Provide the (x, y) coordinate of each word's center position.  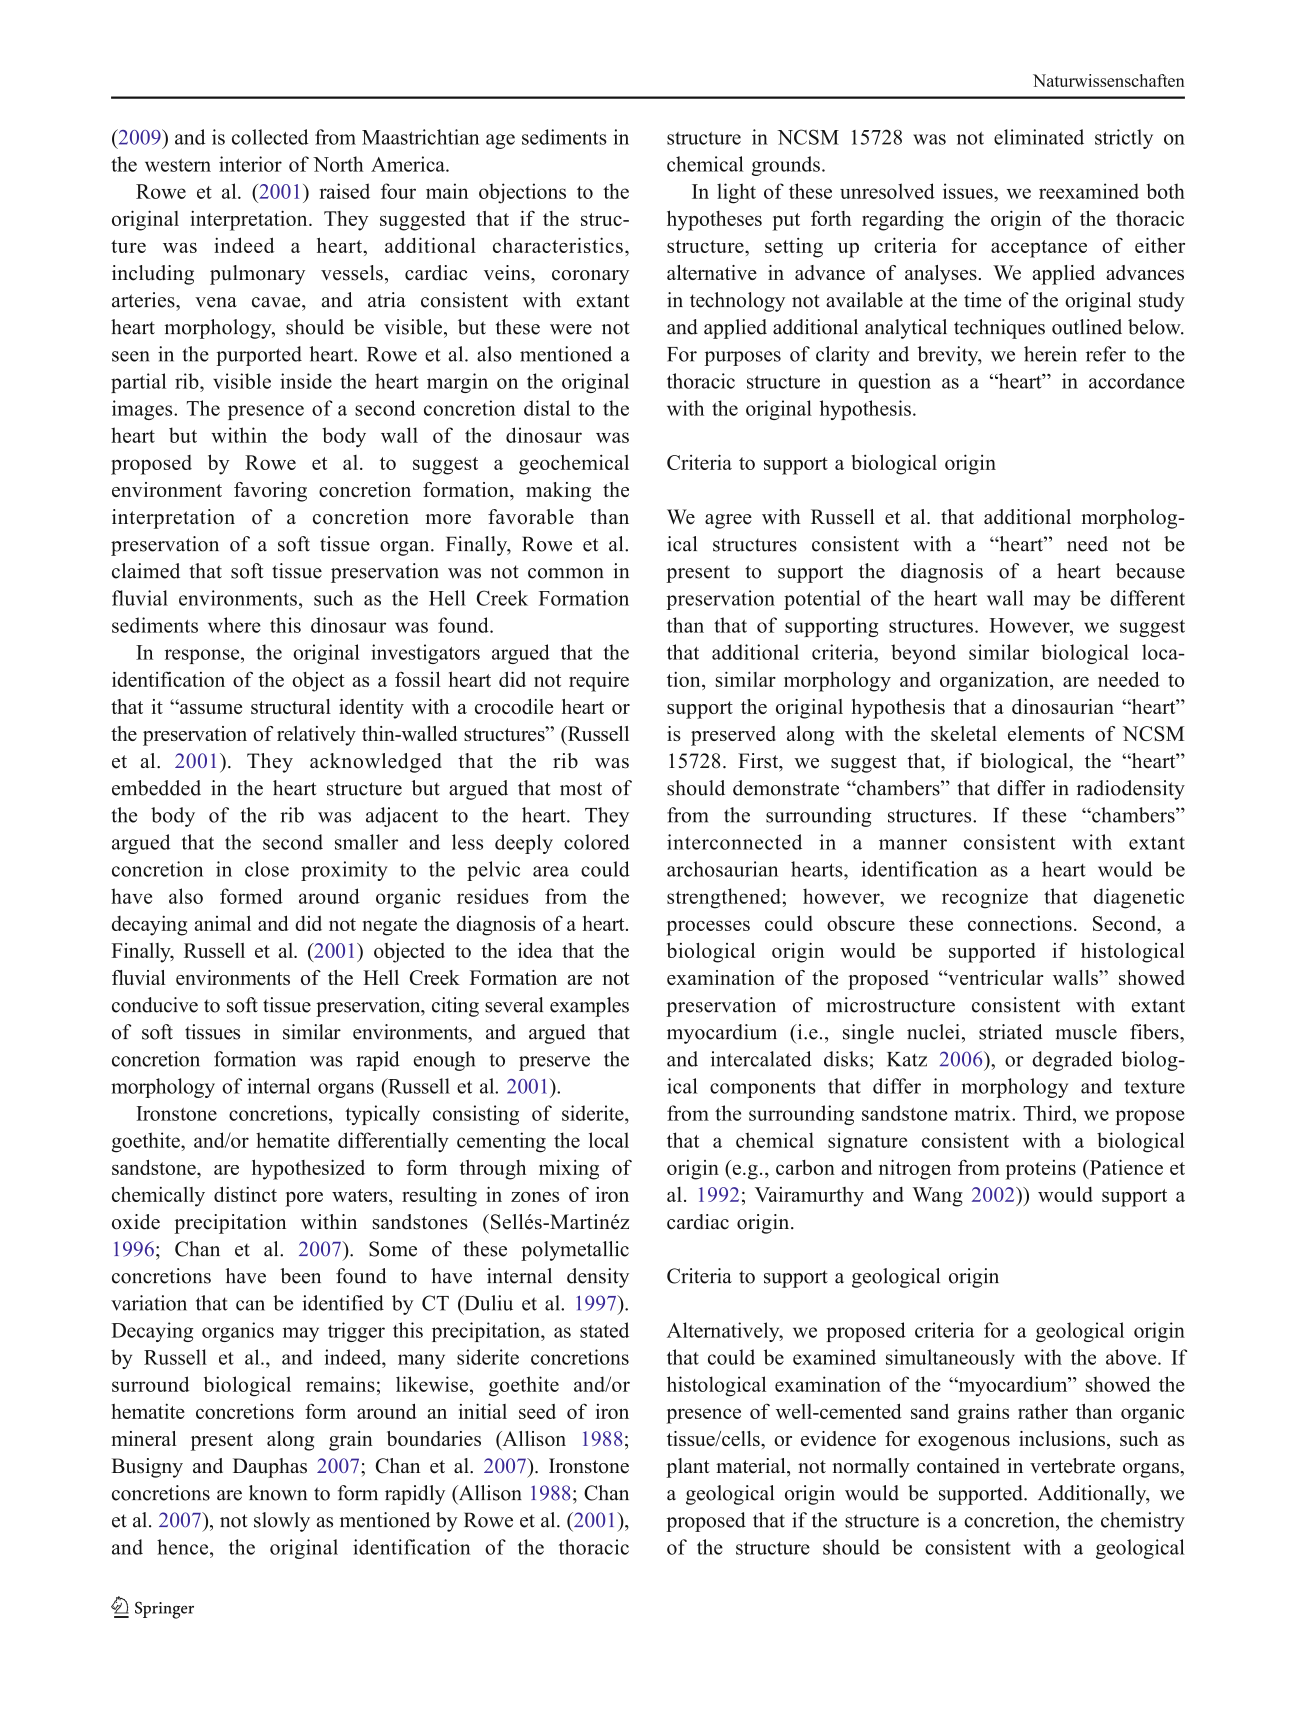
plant (688, 1468)
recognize (985, 898)
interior (250, 164)
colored (597, 842)
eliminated (1039, 137)
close (267, 869)
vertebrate (1072, 1466)
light (736, 193)
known (278, 1493)
